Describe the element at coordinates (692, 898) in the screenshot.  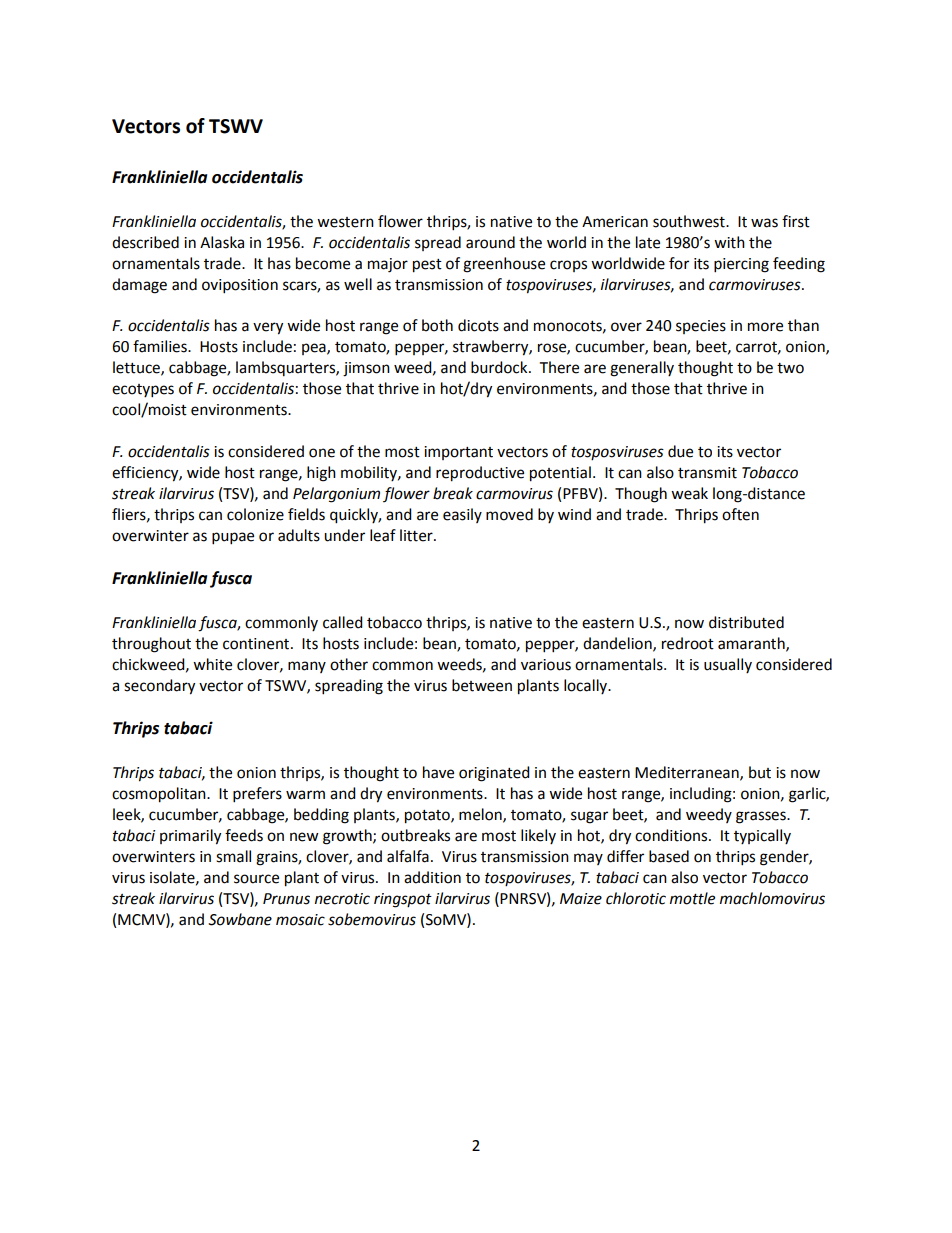
I see `mottle` at that location.
